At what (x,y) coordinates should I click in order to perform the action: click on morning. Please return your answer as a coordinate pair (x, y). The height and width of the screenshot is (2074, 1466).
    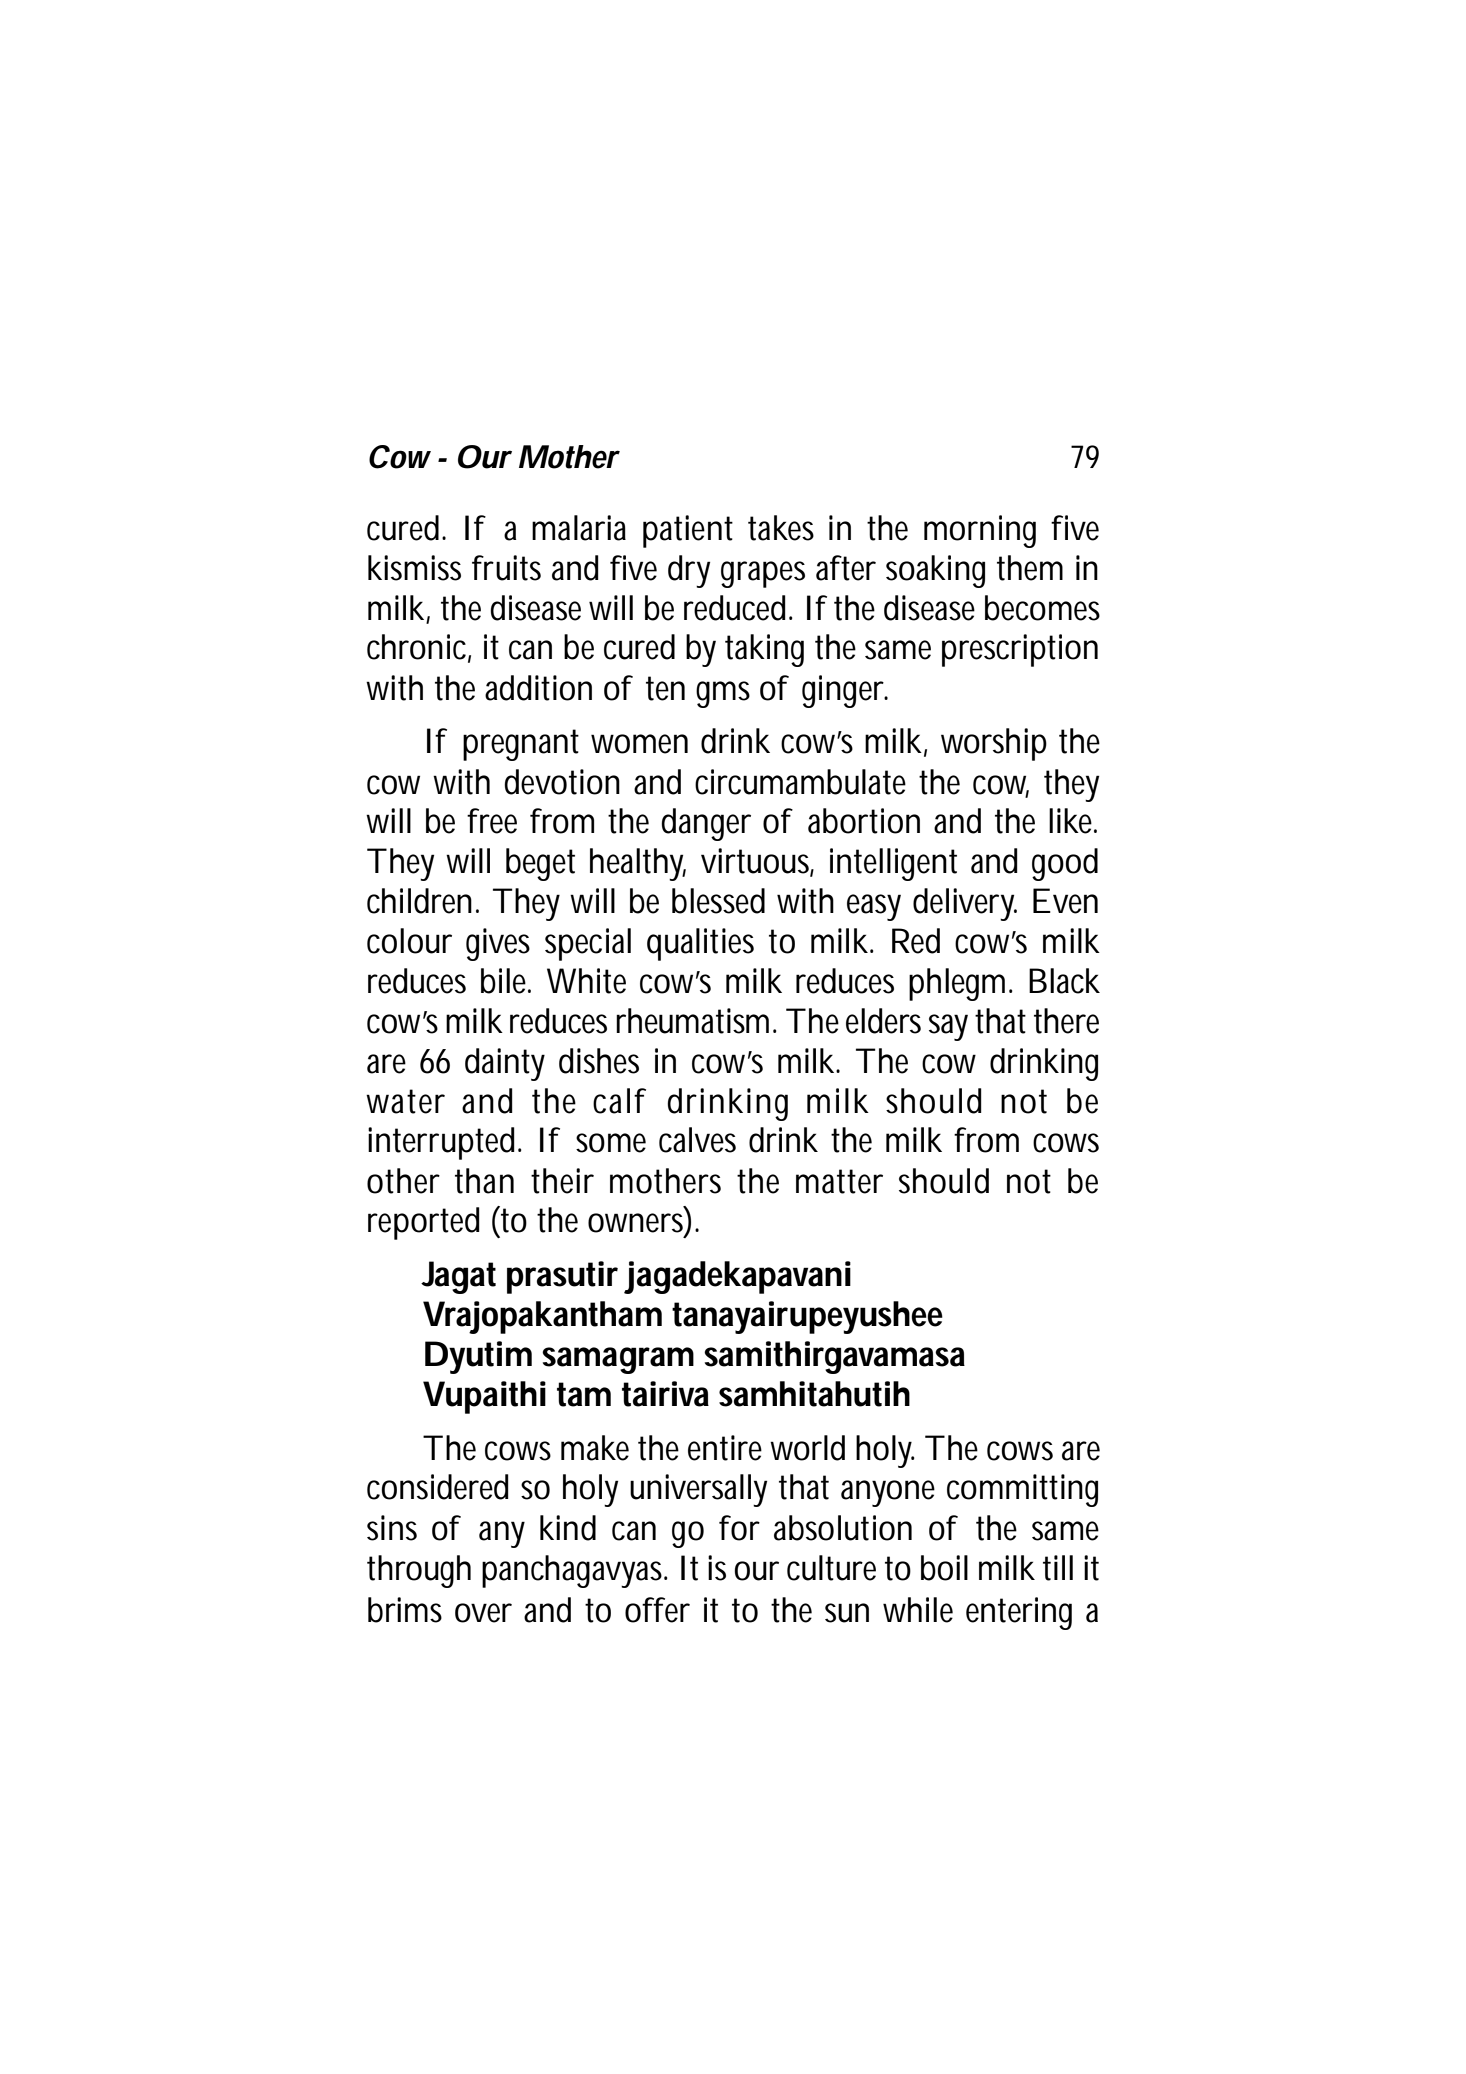
    Looking at the image, I should click on (980, 531).
